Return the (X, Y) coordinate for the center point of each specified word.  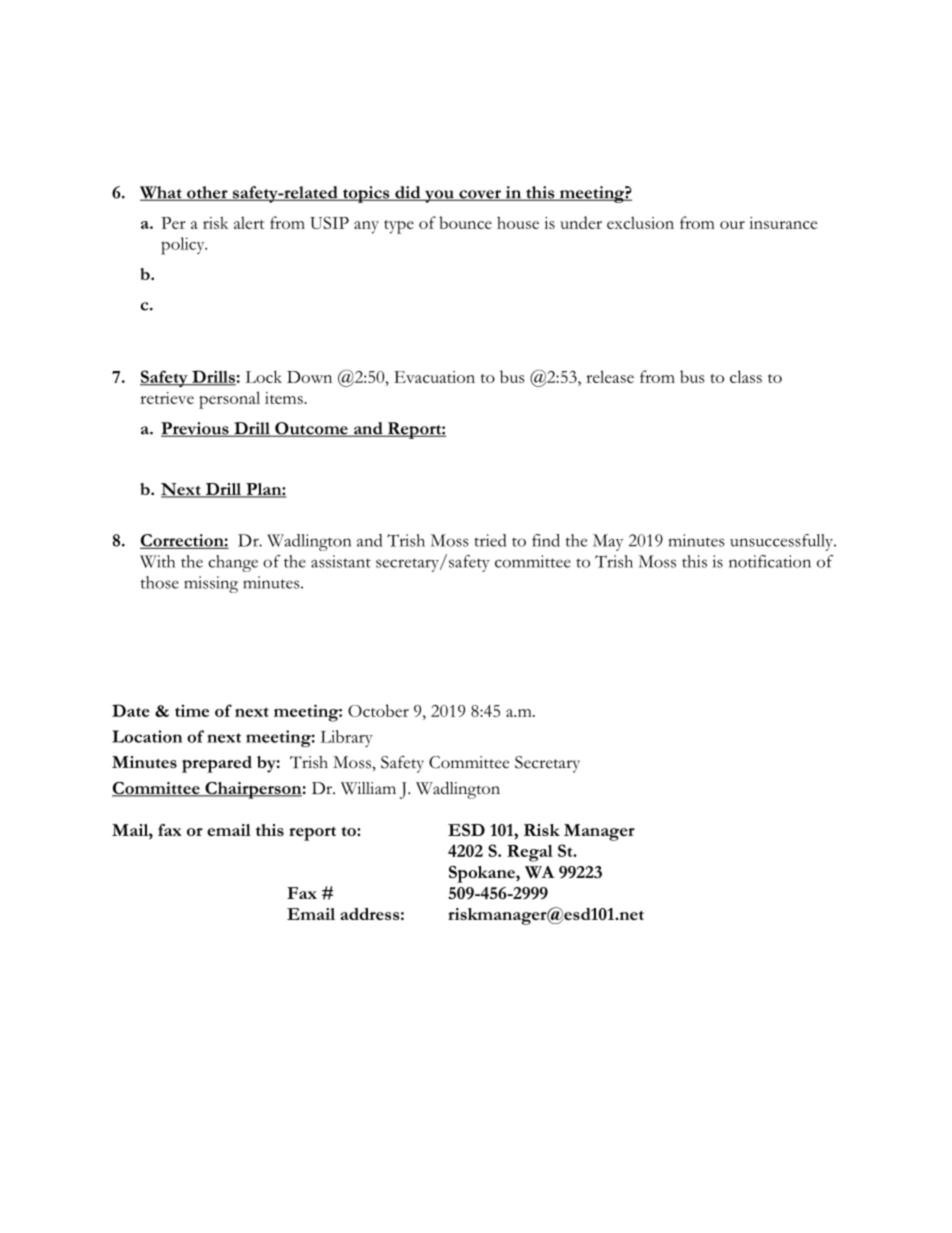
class (746, 376)
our (732, 225)
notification (770, 561)
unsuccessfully (782, 542)
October (378, 710)
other (207, 193)
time (192, 711)
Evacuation (434, 377)
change (233, 563)
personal (229, 400)
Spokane (483, 874)
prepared (217, 764)
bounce (465, 222)
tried (490, 540)
